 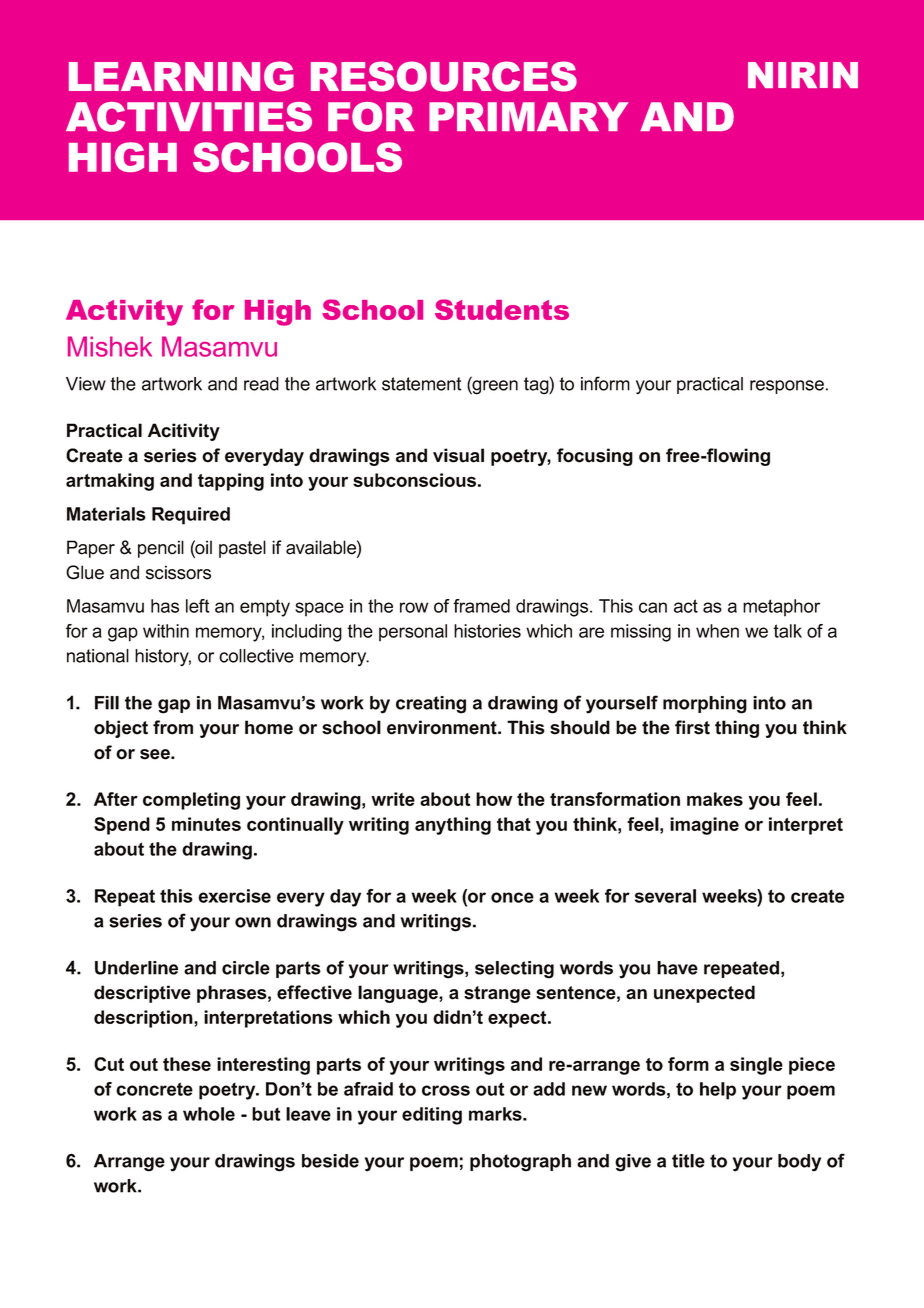 I want to click on makes, so click(x=715, y=799).
